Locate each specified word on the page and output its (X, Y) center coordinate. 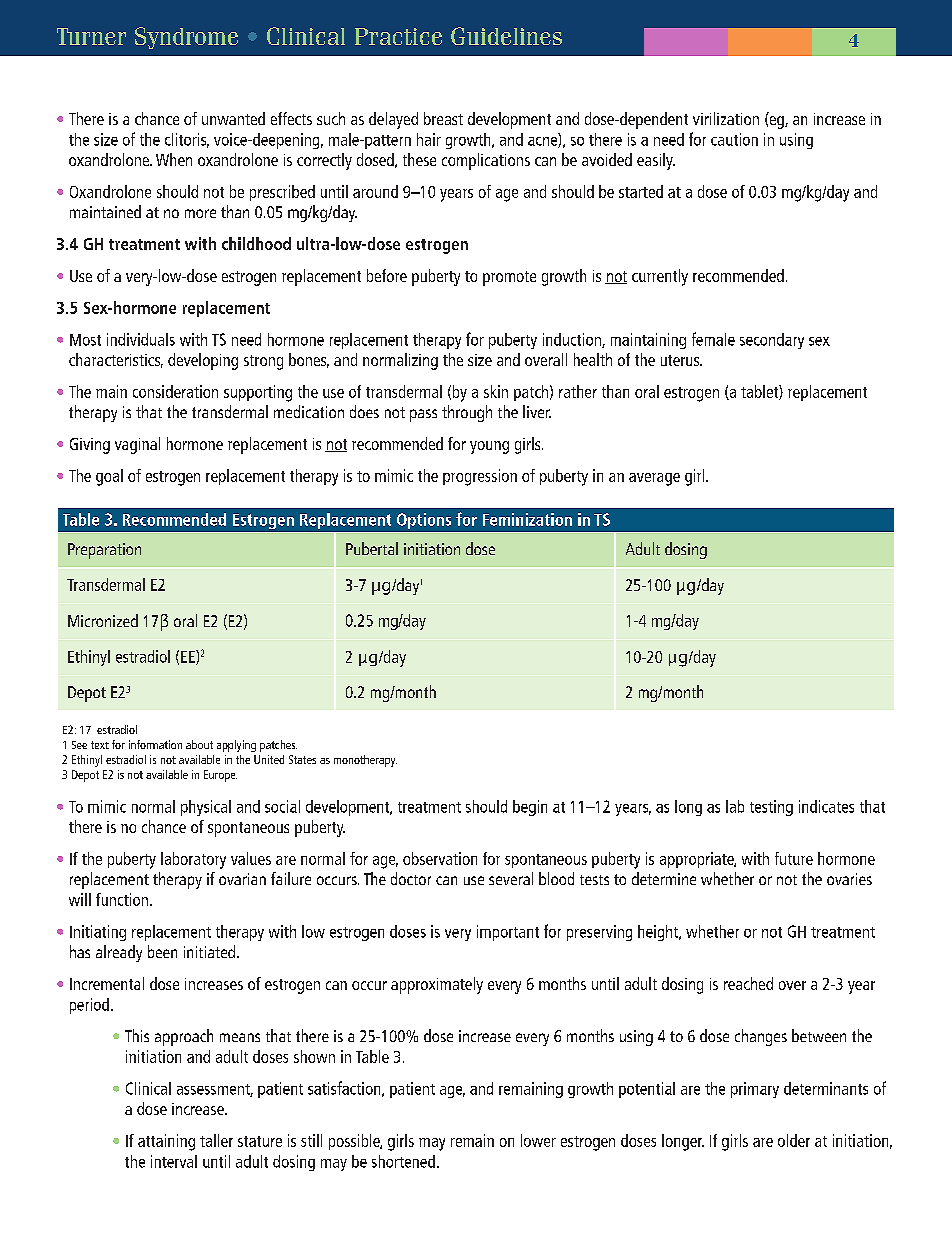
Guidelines (506, 36)
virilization (726, 118)
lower (538, 1140)
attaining (166, 1142)
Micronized (103, 620)
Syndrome (186, 38)
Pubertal (372, 548)
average (654, 479)
